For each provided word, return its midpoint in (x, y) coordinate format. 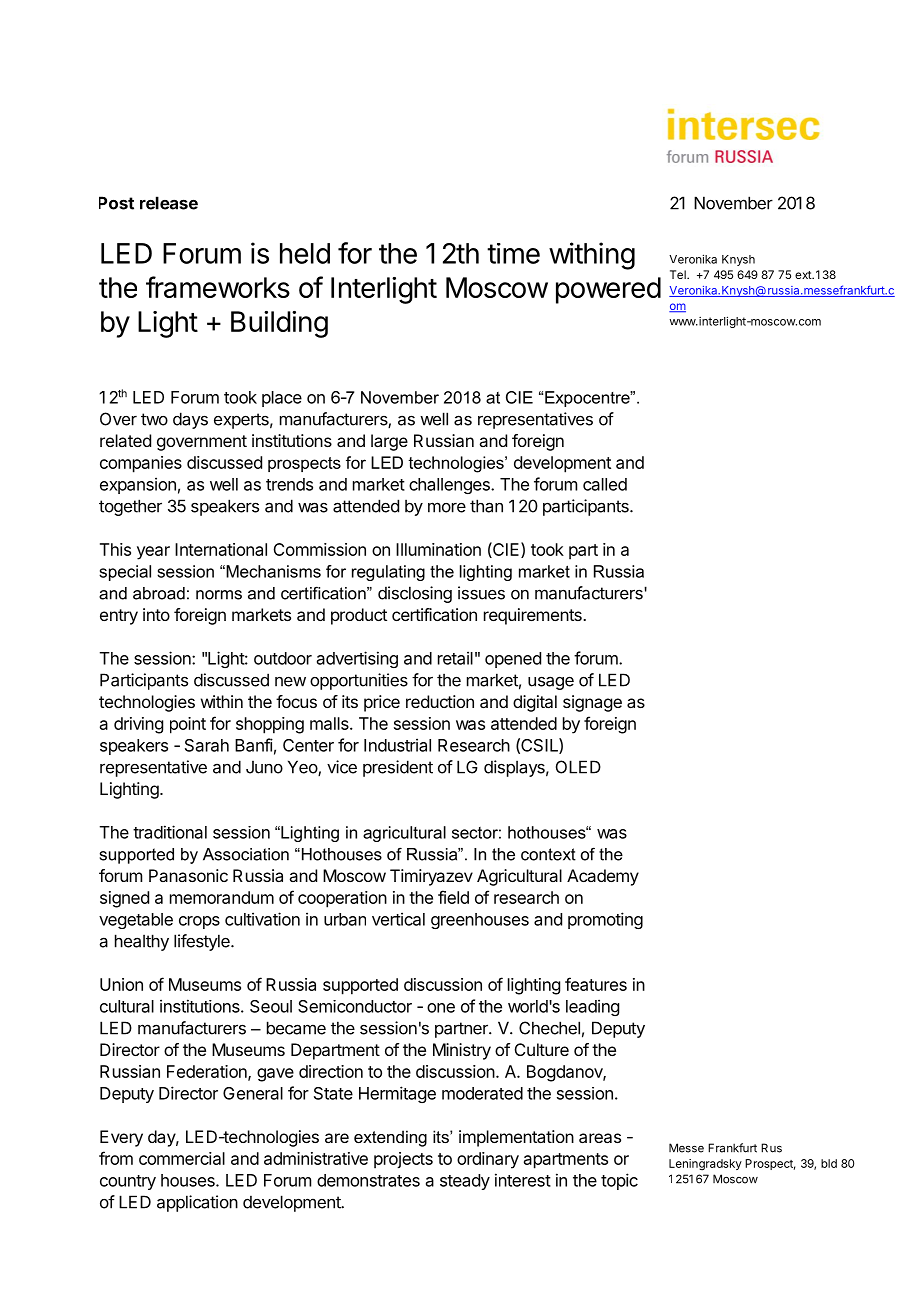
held (305, 253)
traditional (170, 832)
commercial (182, 1158)
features (596, 984)
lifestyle (203, 942)
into (156, 614)
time (513, 253)
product (359, 616)
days (190, 420)
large (389, 442)
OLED (578, 767)
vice (342, 767)
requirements (534, 616)
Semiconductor (355, 1006)
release (169, 203)
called (605, 484)
